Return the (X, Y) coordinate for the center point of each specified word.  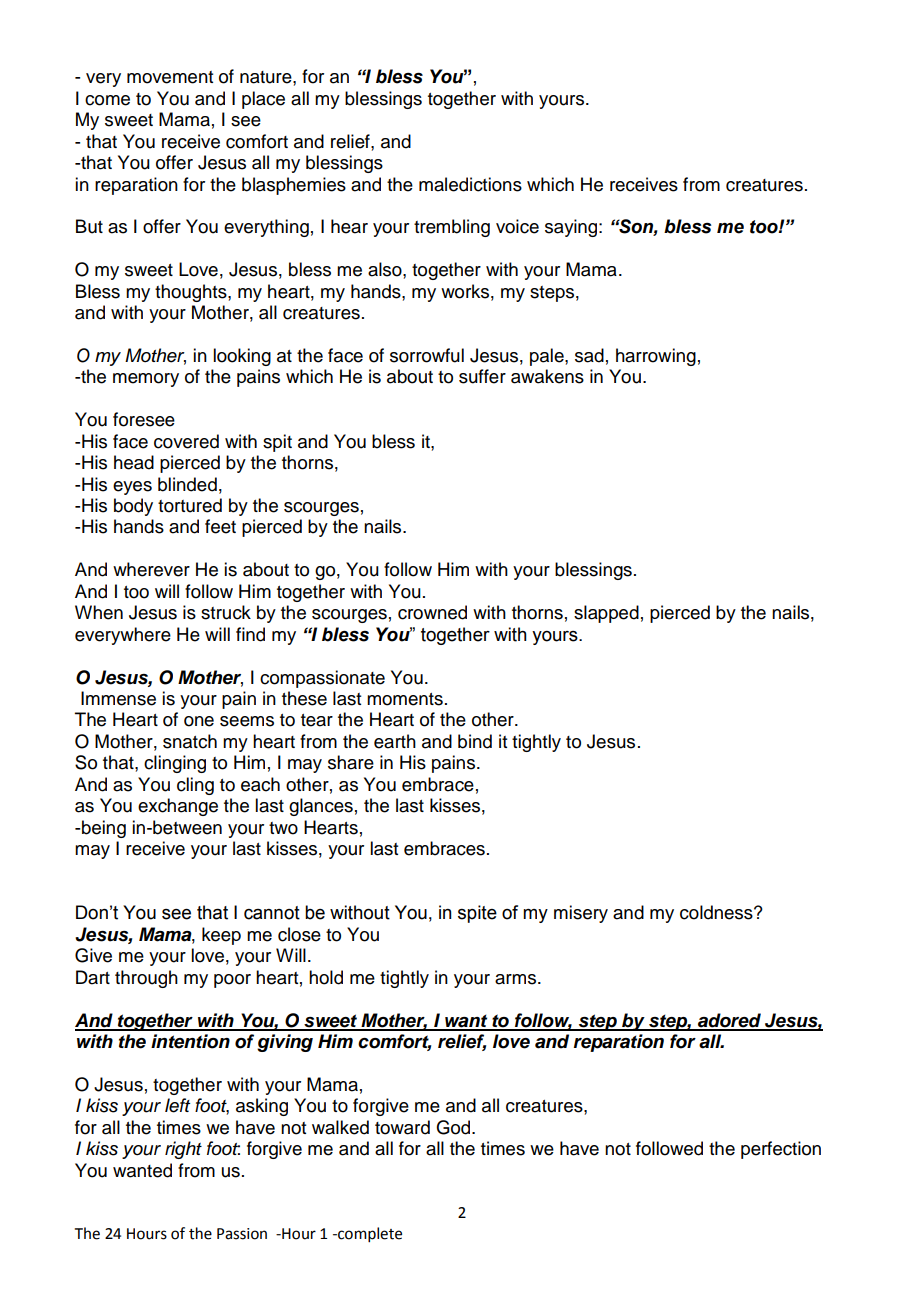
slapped (606, 614)
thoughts (192, 293)
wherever (151, 569)
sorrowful (427, 355)
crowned (432, 612)
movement (170, 77)
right (183, 1150)
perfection (781, 1150)
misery (581, 914)
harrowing (656, 357)
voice (517, 226)
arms (517, 979)
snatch (190, 741)
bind (475, 741)
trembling (452, 228)
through (146, 979)
